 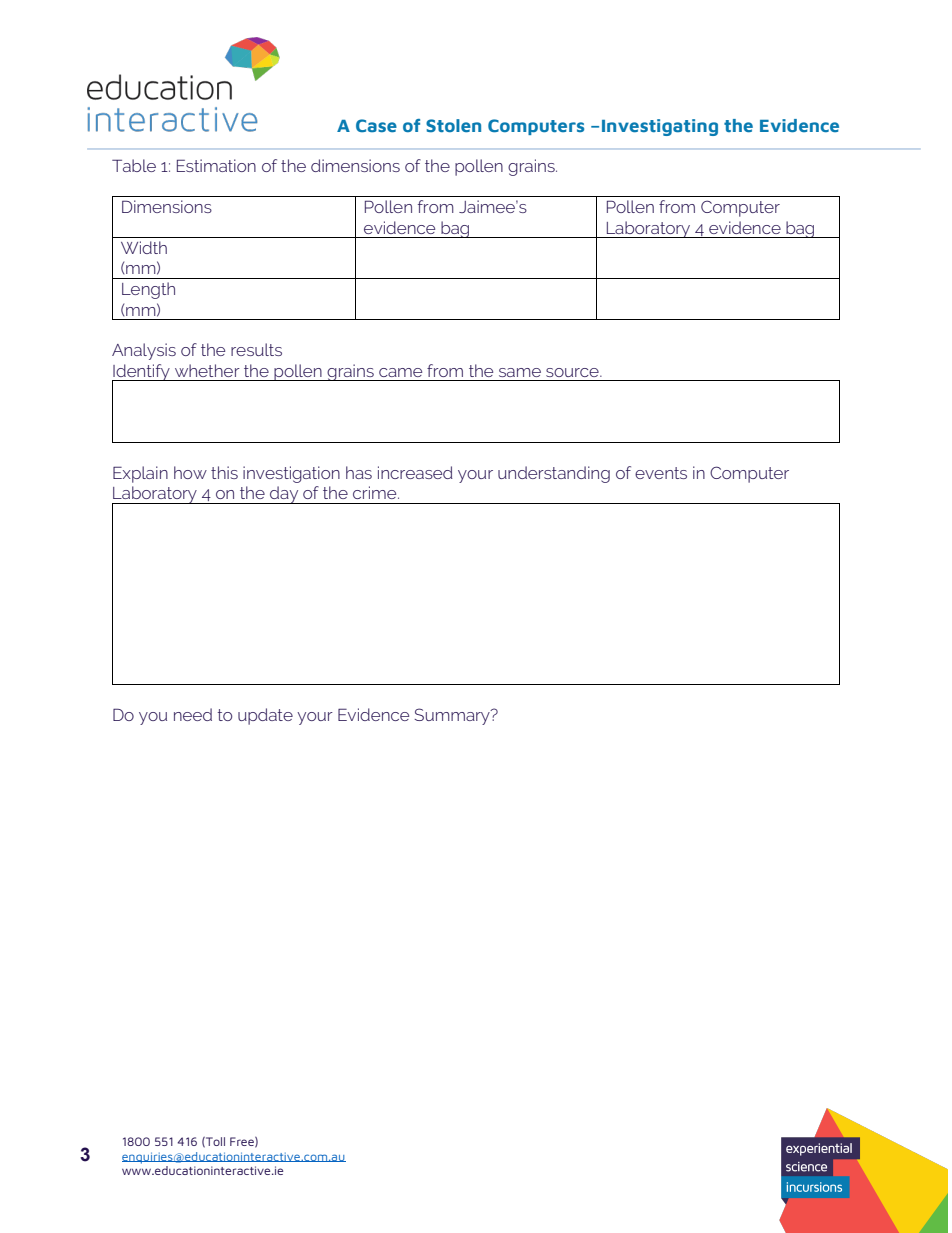 I want to click on source, so click(x=573, y=372).
